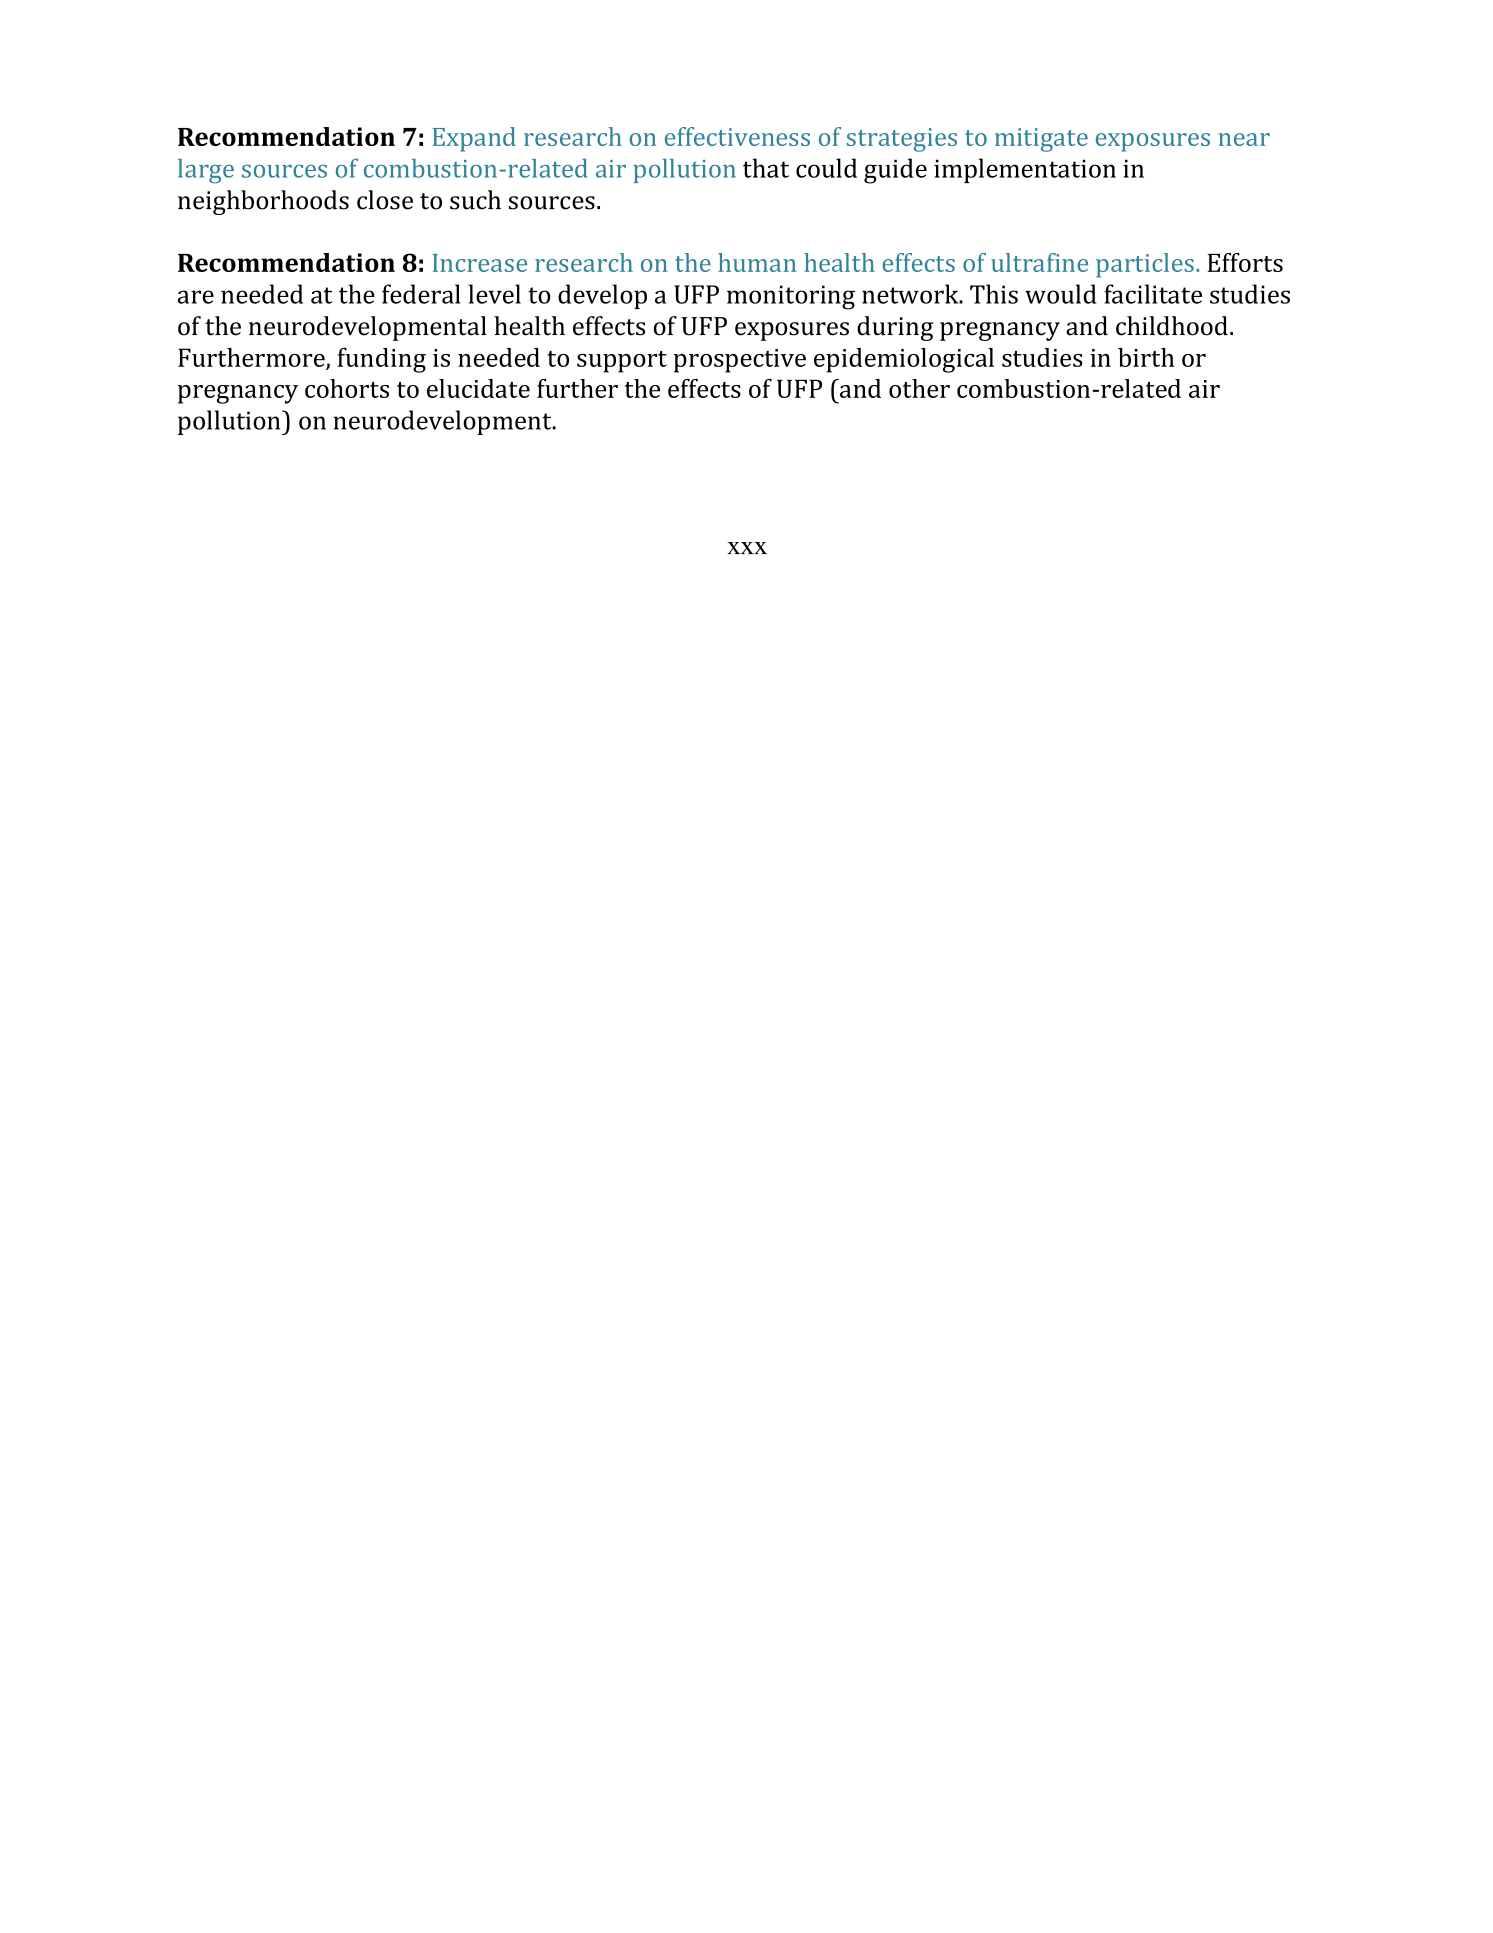  What do you see at coordinates (747, 548) in the page?
I see `xxx` at bounding box center [747, 548].
